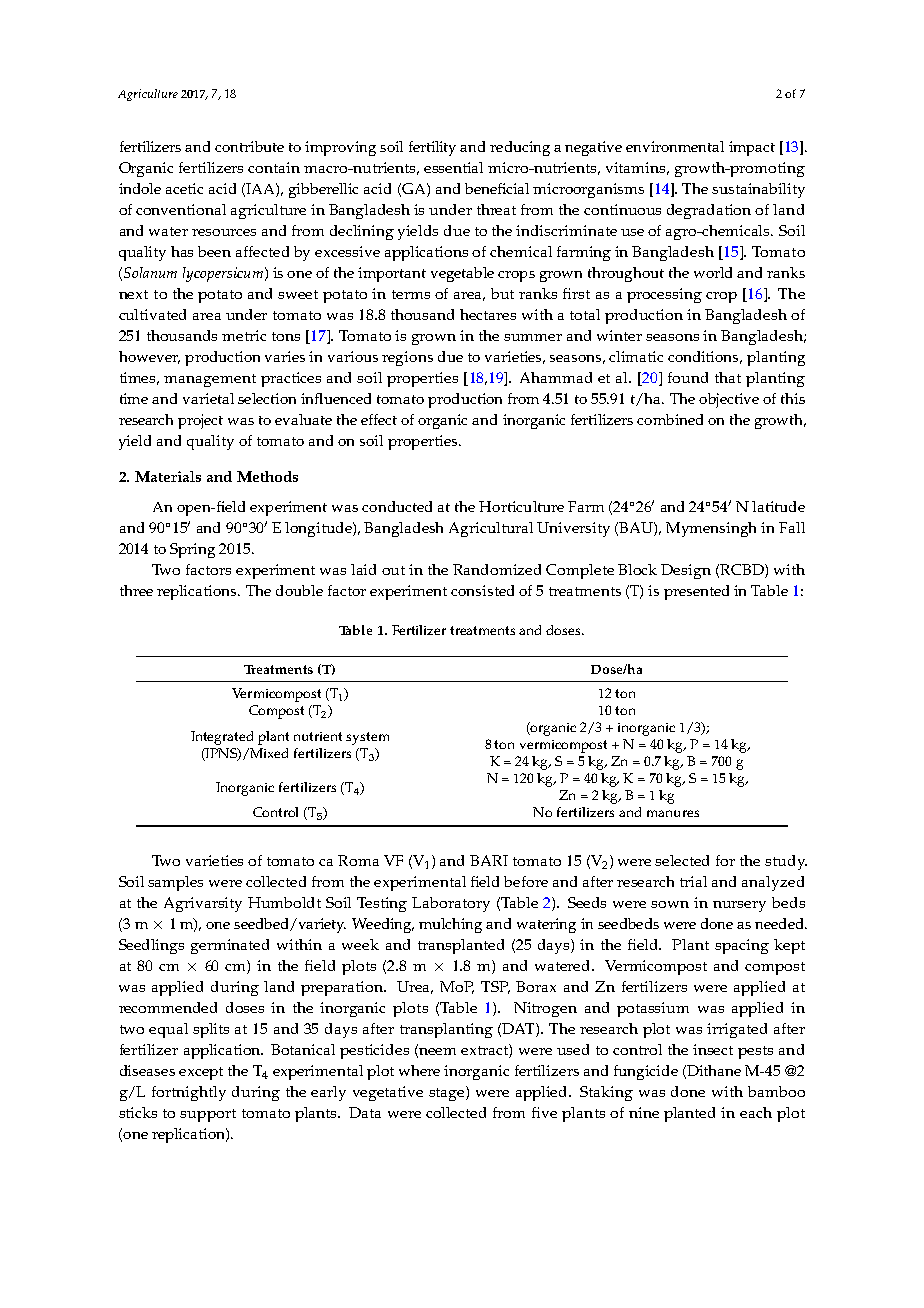 The width and height of the image is (924, 1308). What do you see at coordinates (201, 1073) in the image?
I see `except` at bounding box center [201, 1073].
